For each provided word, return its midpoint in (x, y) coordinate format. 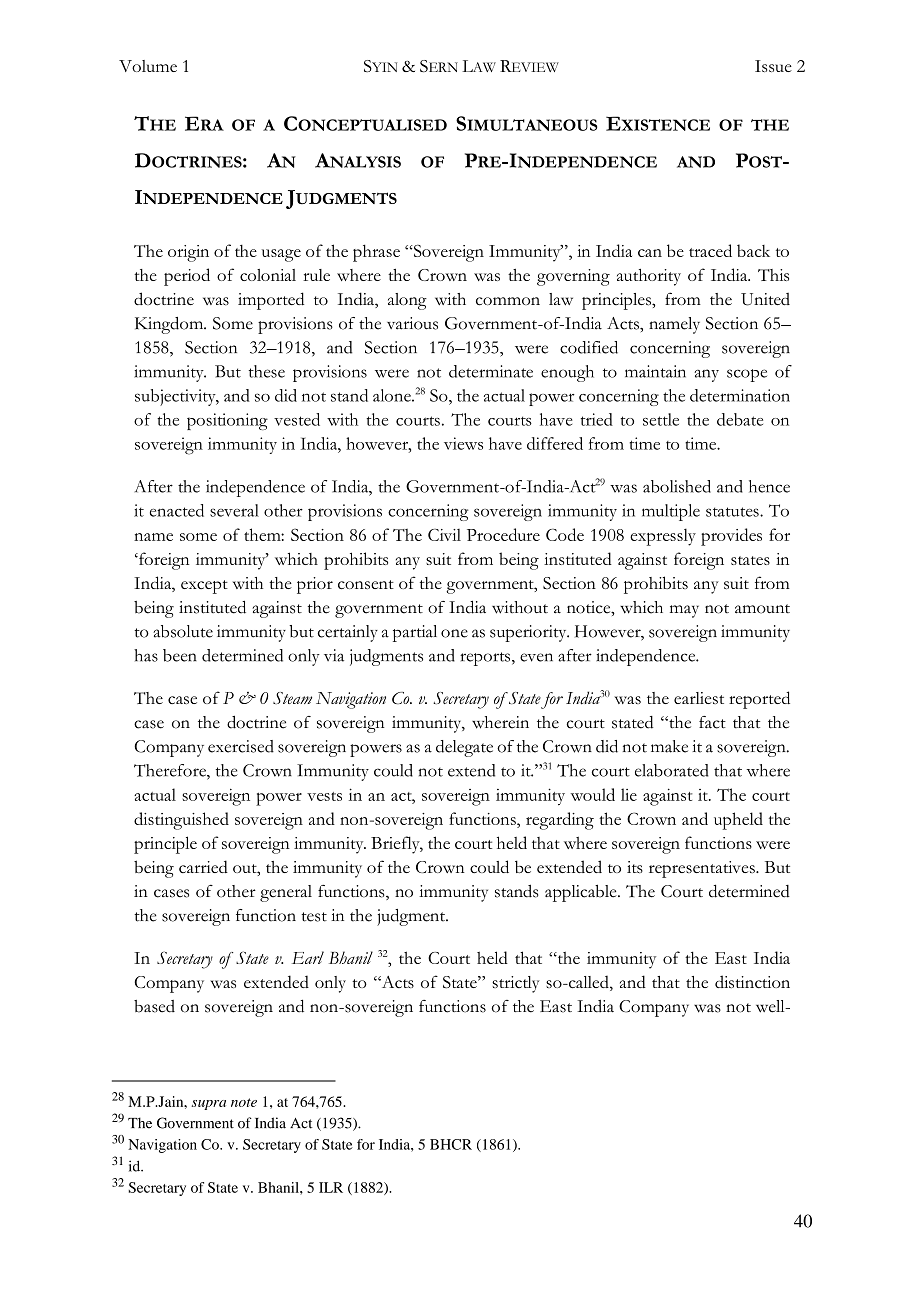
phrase (376, 253)
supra (208, 1105)
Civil (444, 535)
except (204, 587)
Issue (773, 66)
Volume (148, 66)
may (684, 611)
